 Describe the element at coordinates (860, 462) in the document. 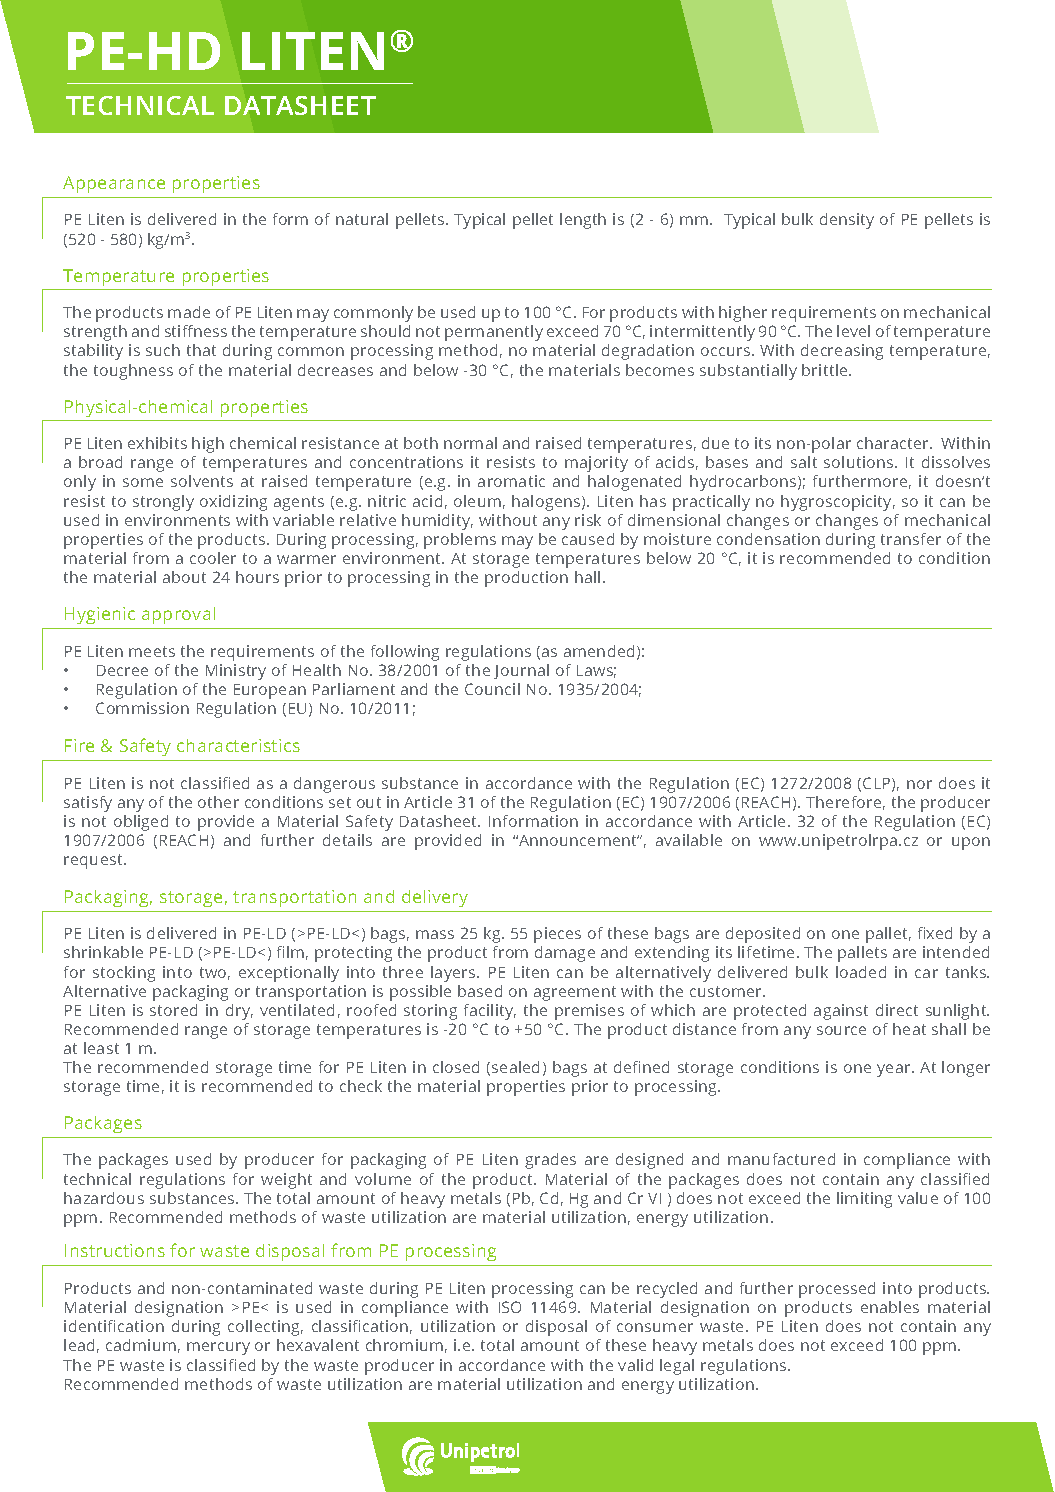

I see `solutions` at that location.
